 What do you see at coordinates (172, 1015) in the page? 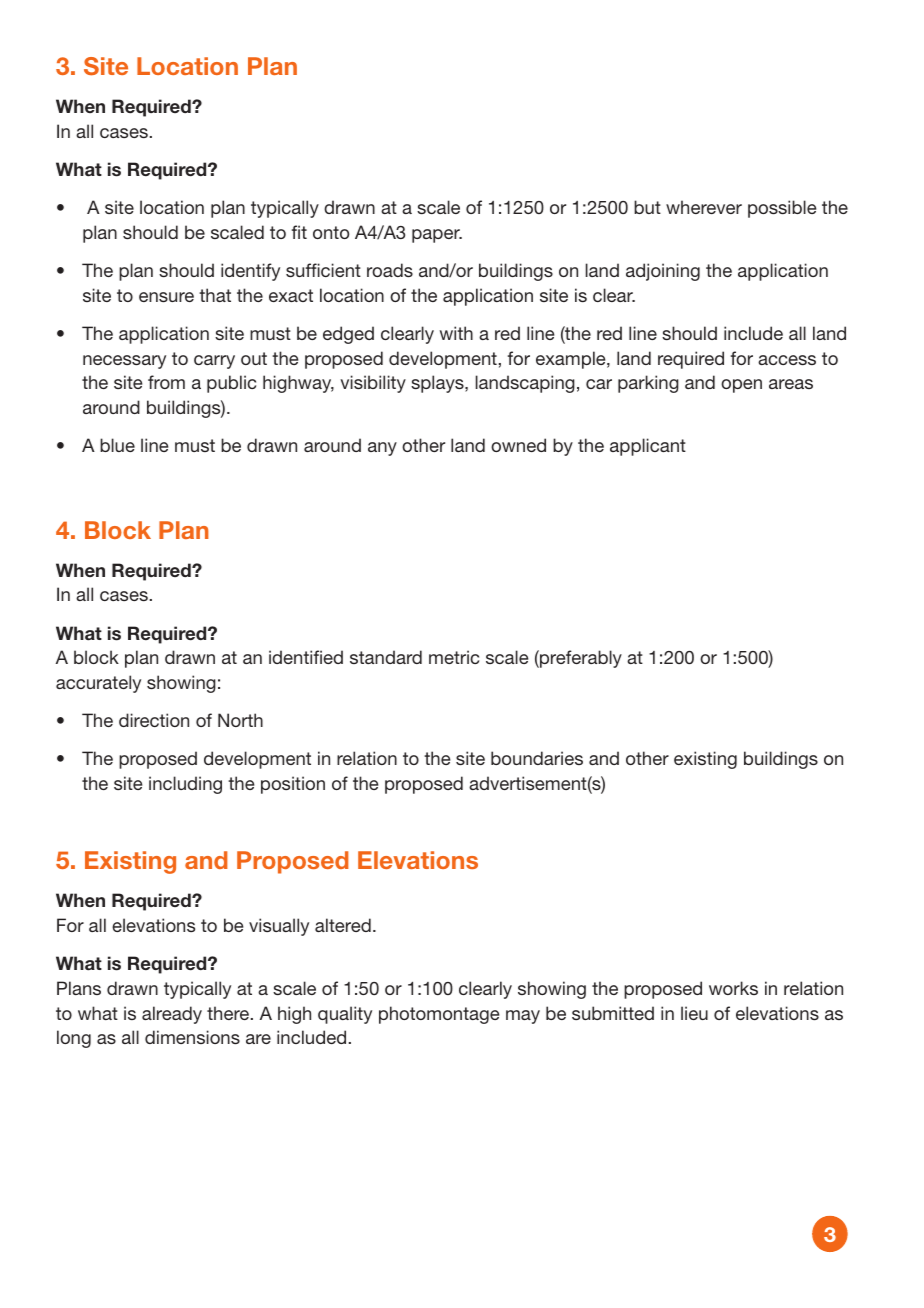
I see `already` at bounding box center [172, 1015].
